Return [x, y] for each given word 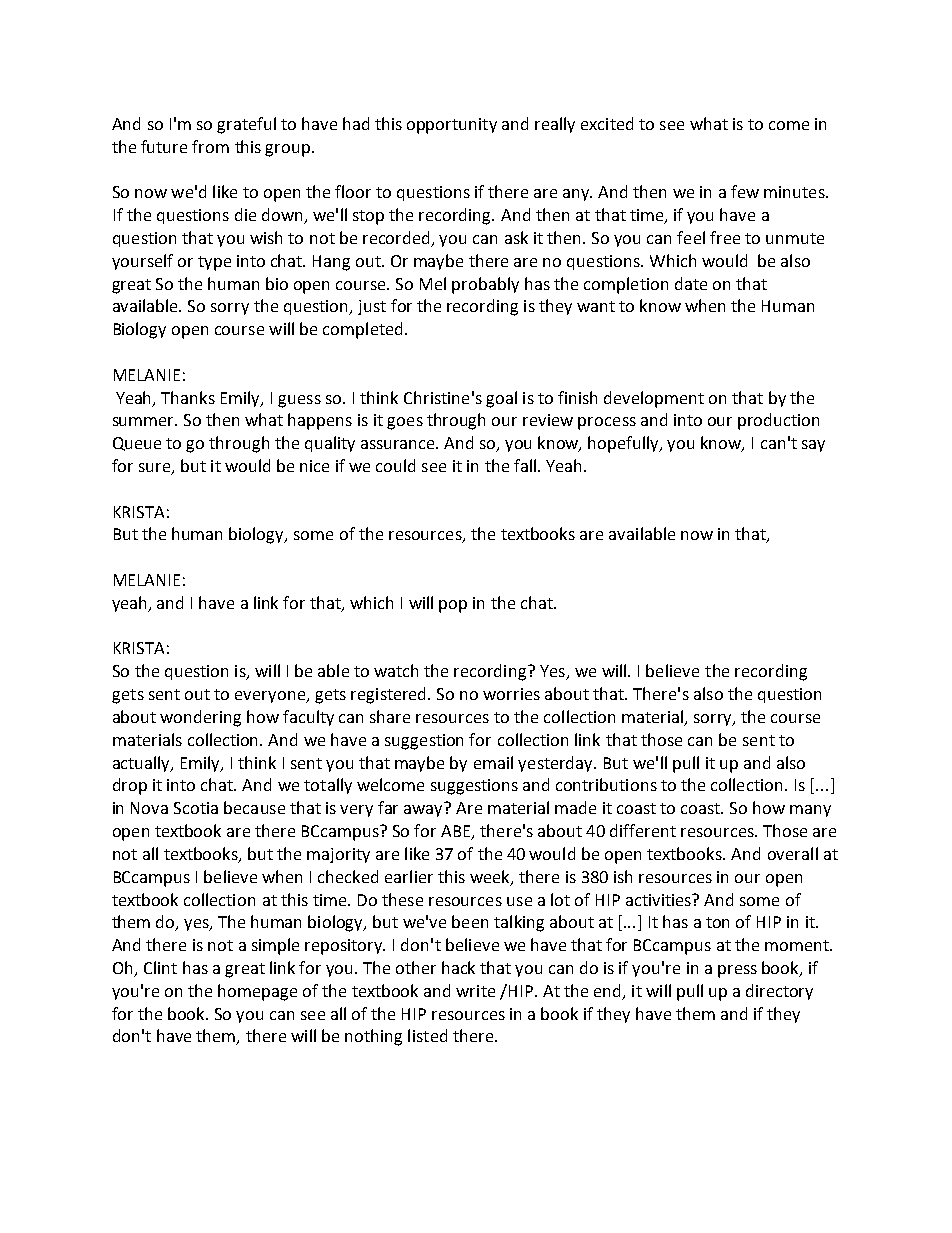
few [745, 191]
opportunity [452, 126]
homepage [257, 992]
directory [779, 992]
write [475, 991]
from [210, 146]
